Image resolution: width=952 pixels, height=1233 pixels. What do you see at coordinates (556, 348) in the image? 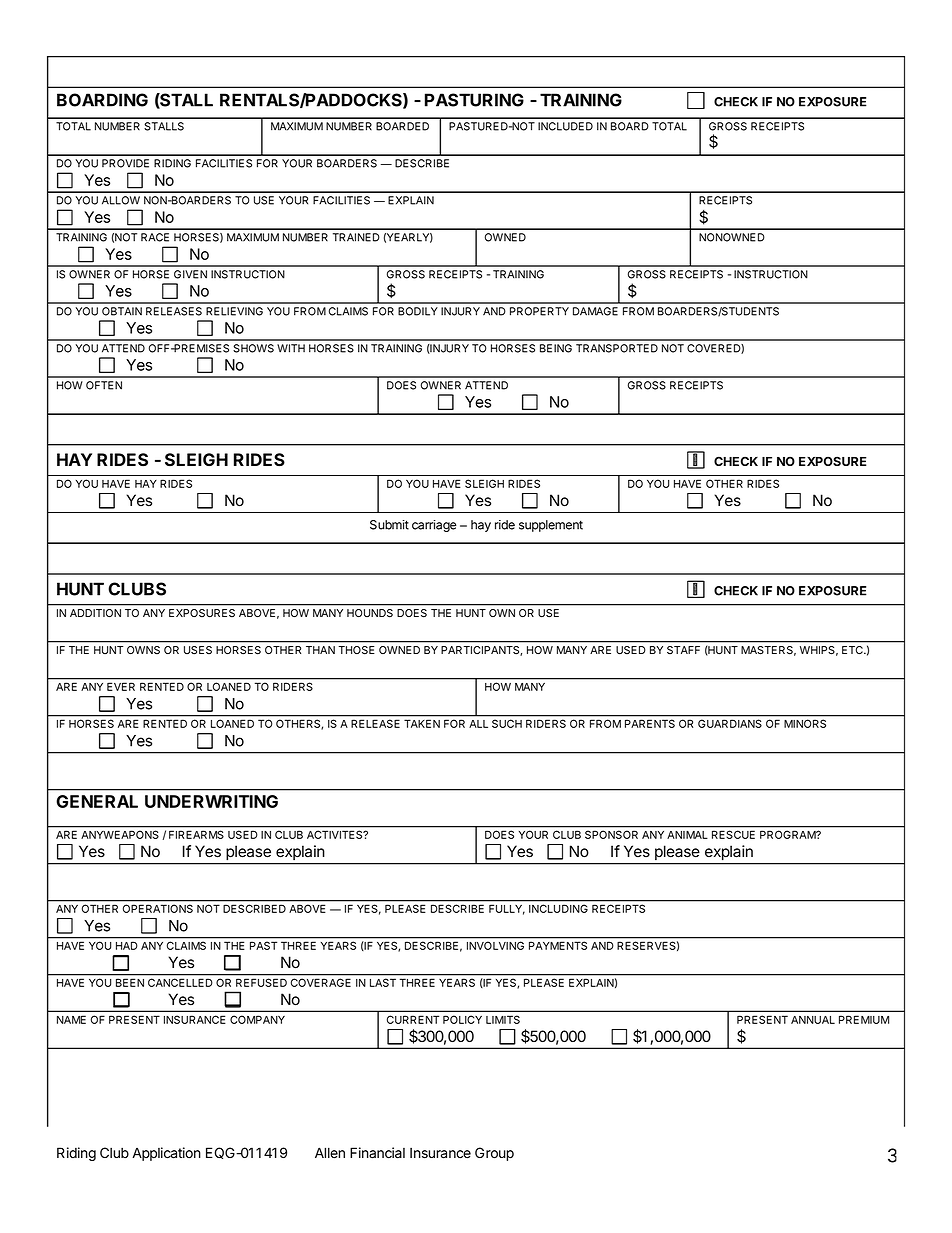
I see `BEING` at bounding box center [556, 348].
